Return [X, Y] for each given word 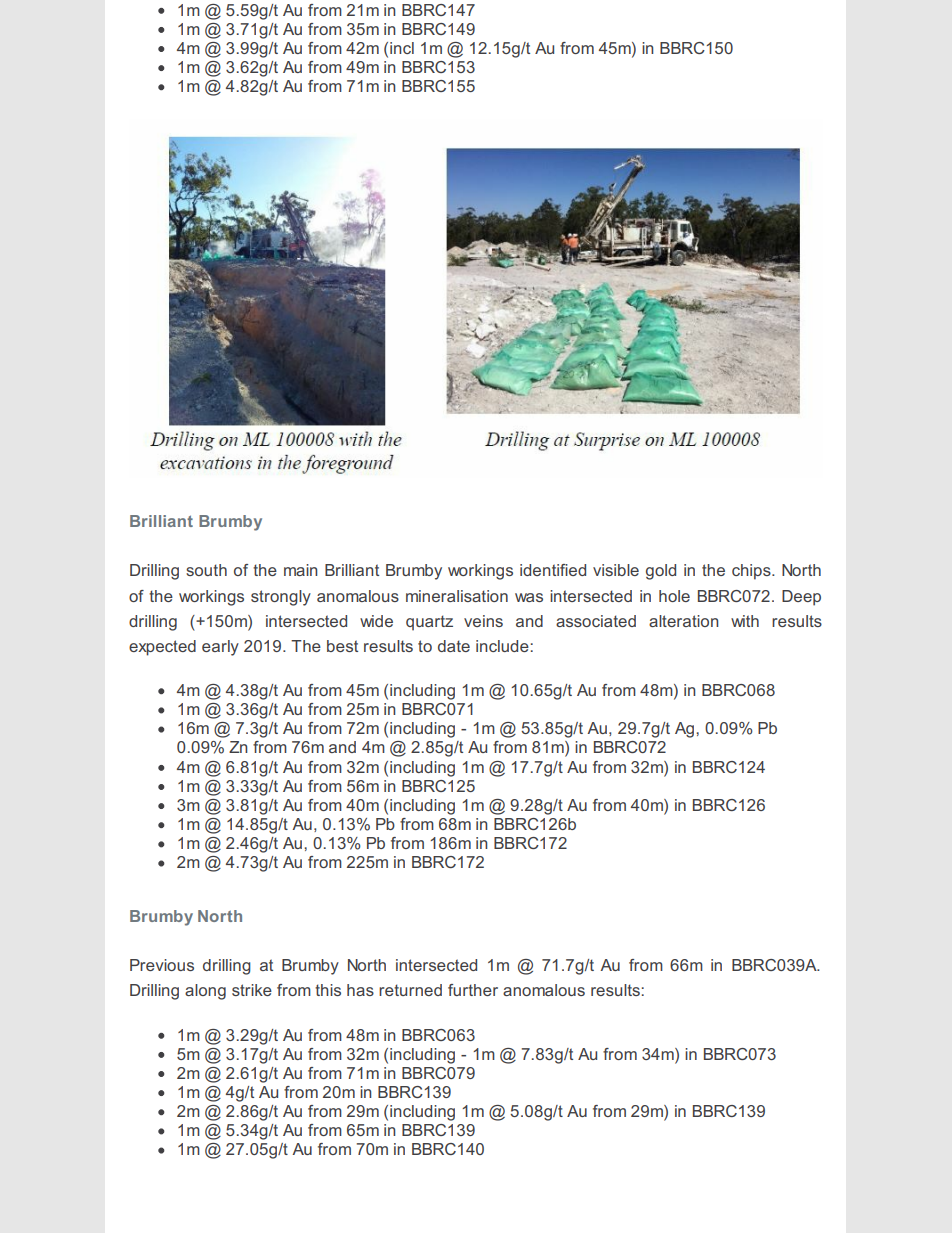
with [745, 621]
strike [252, 990]
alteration [683, 621]
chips [752, 572]
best [342, 646]
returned [410, 990]
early [220, 648]
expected [162, 648]
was [529, 597]
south [206, 570]
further [473, 990]
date [454, 646]
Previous [162, 965]
